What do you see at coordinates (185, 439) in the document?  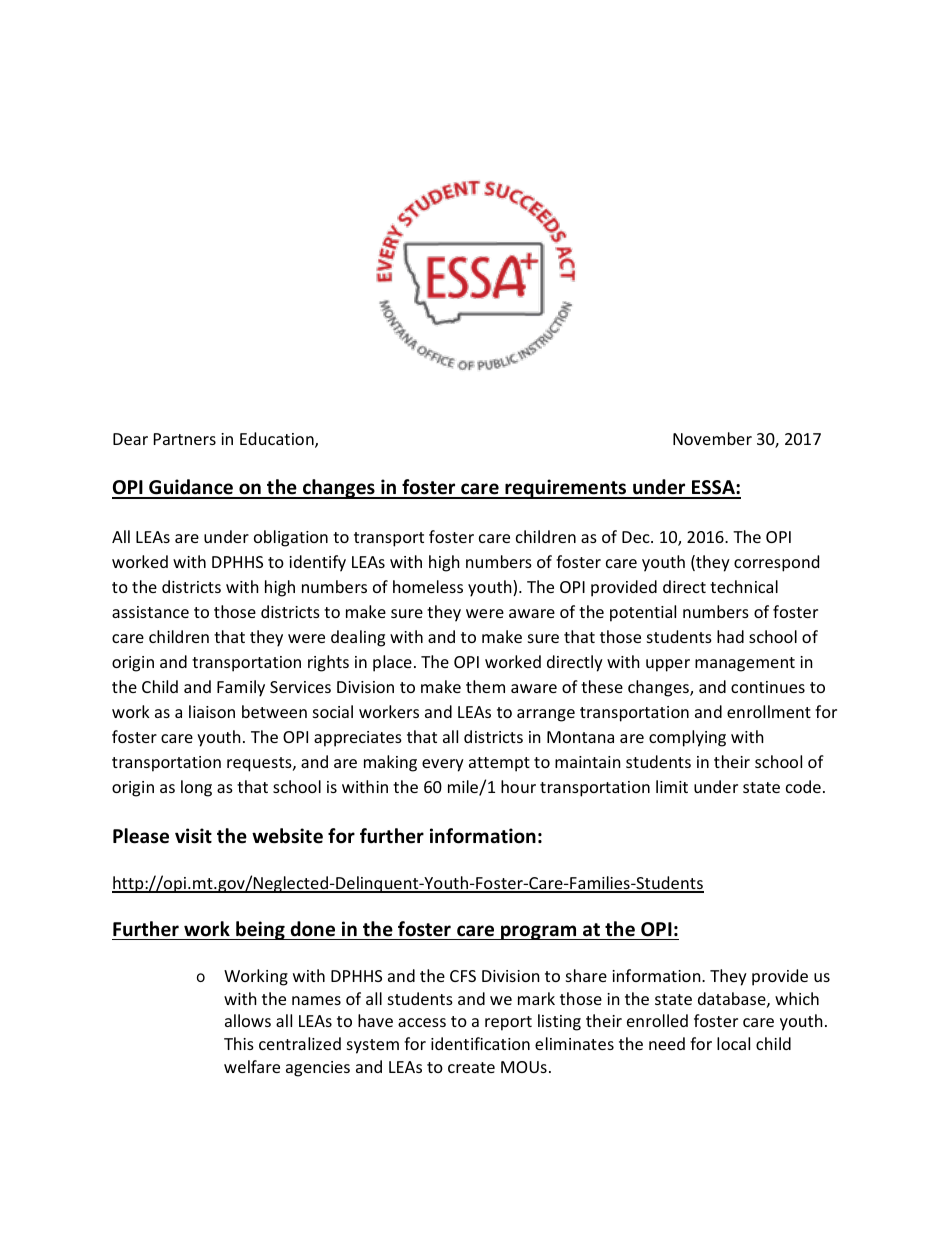 I see `Partners` at bounding box center [185, 439].
